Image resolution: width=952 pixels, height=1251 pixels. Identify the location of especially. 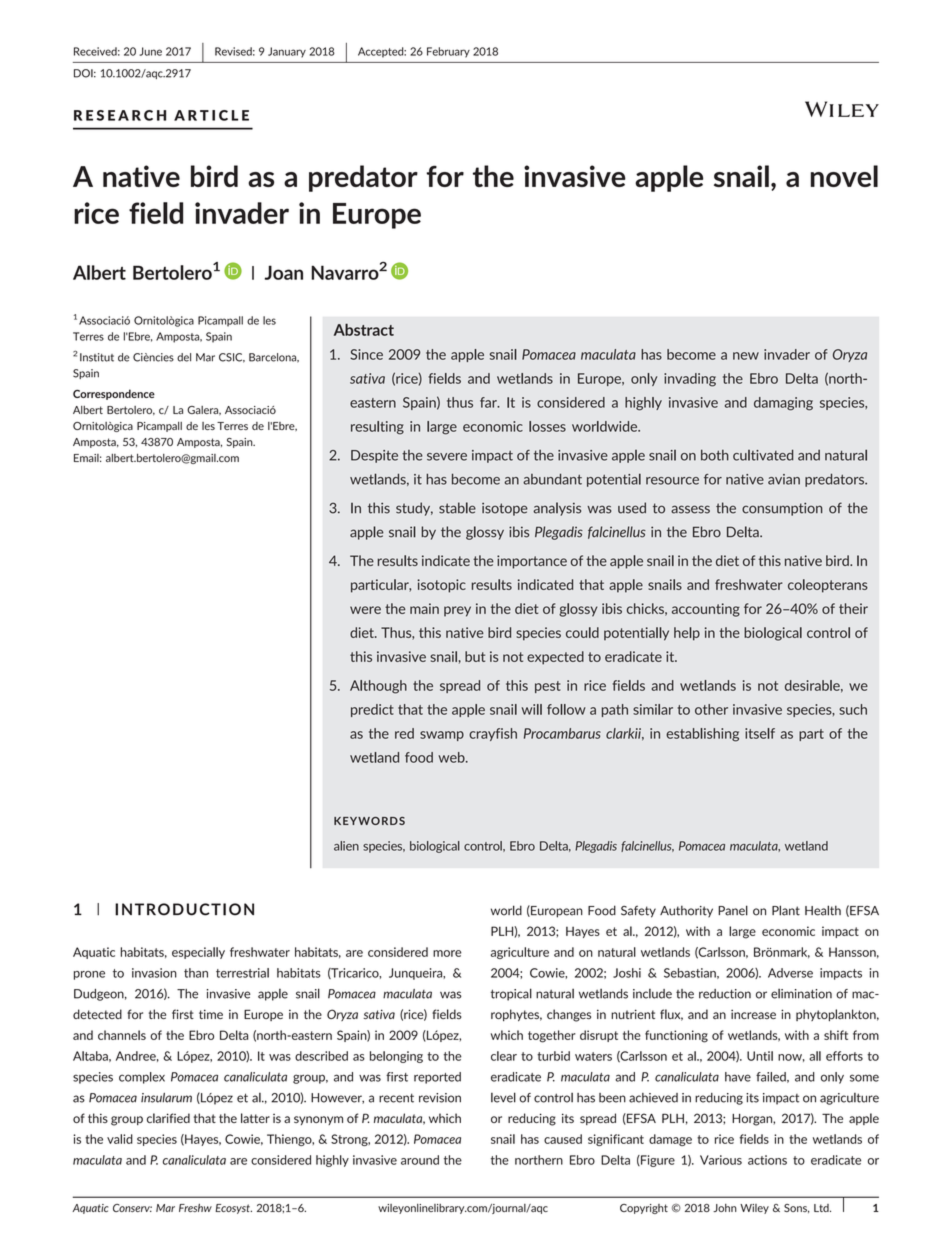
(198, 953).
